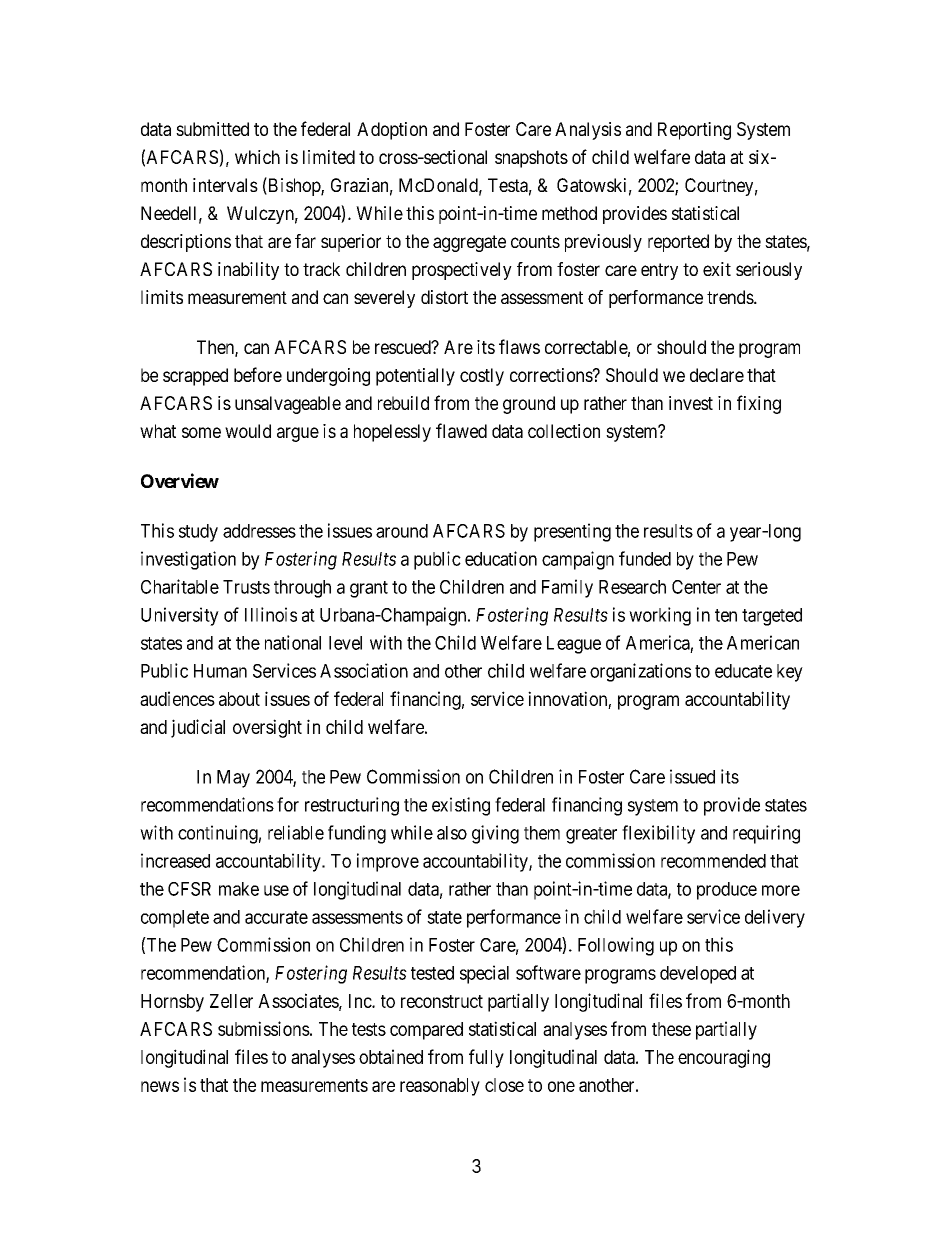  Describe the element at coordinates (258, 374) in the screenshot. I see `before` at that location.
